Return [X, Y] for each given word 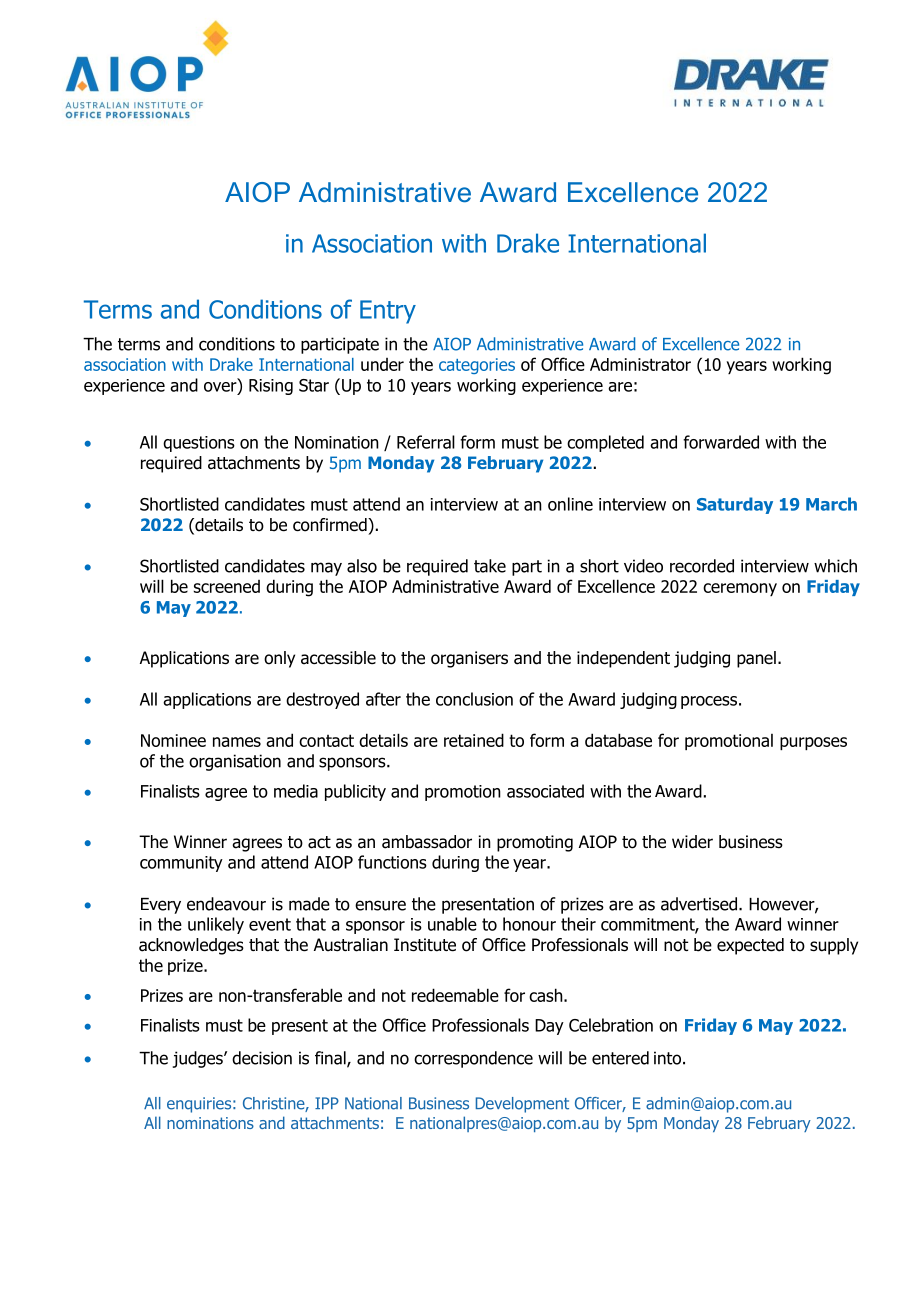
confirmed [331, 525]
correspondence [473, 1059]
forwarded [721, 442]
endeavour [226, 904]
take [490, 566]
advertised [700, 904]
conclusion [474, 699]
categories [477, 366]
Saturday [735, 505]
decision [262, 1058]
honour [529, 924]
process [709, 702]
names [237, 742]
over [221, 387]
